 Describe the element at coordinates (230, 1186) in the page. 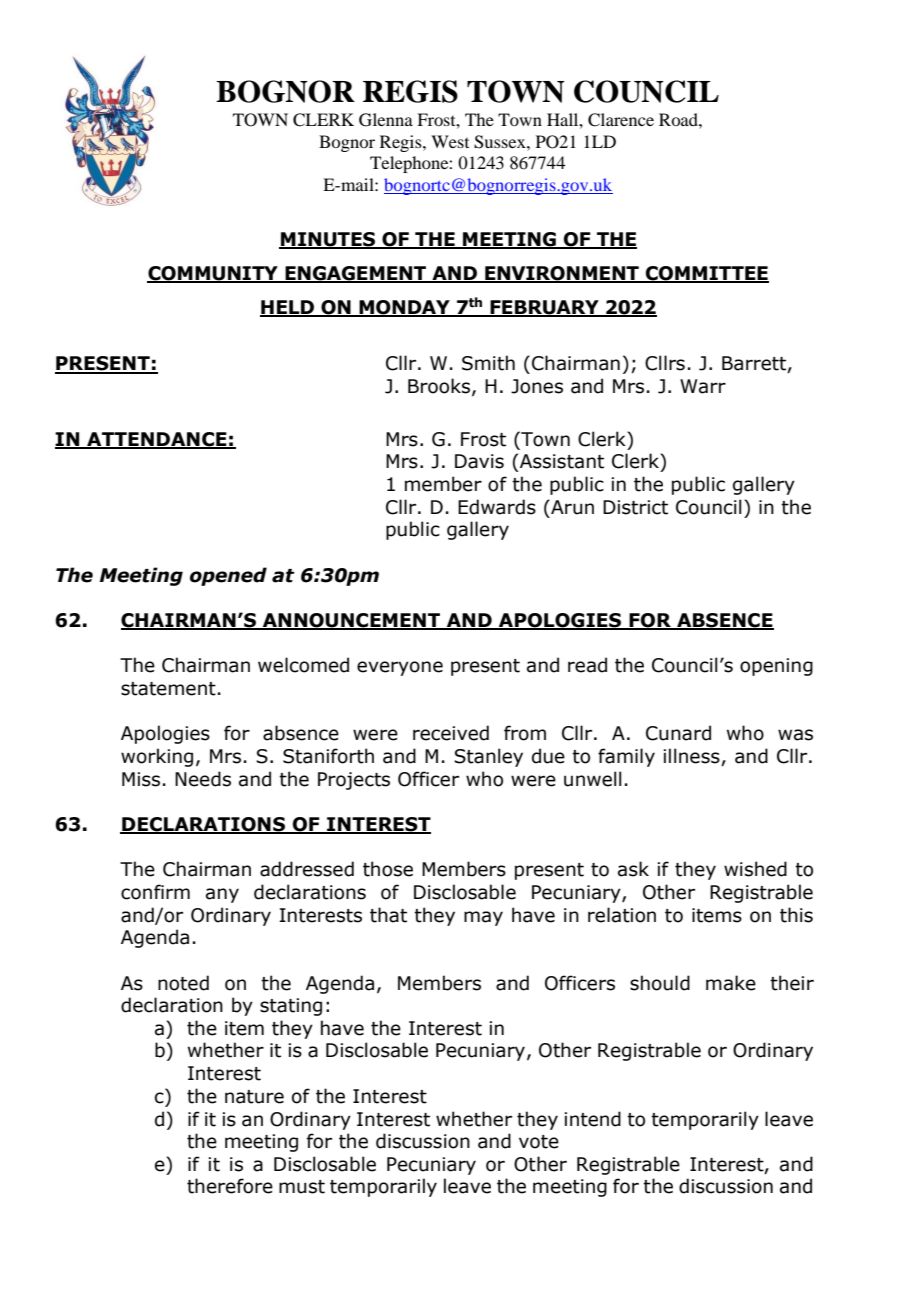

I see `therefore` at that location.
